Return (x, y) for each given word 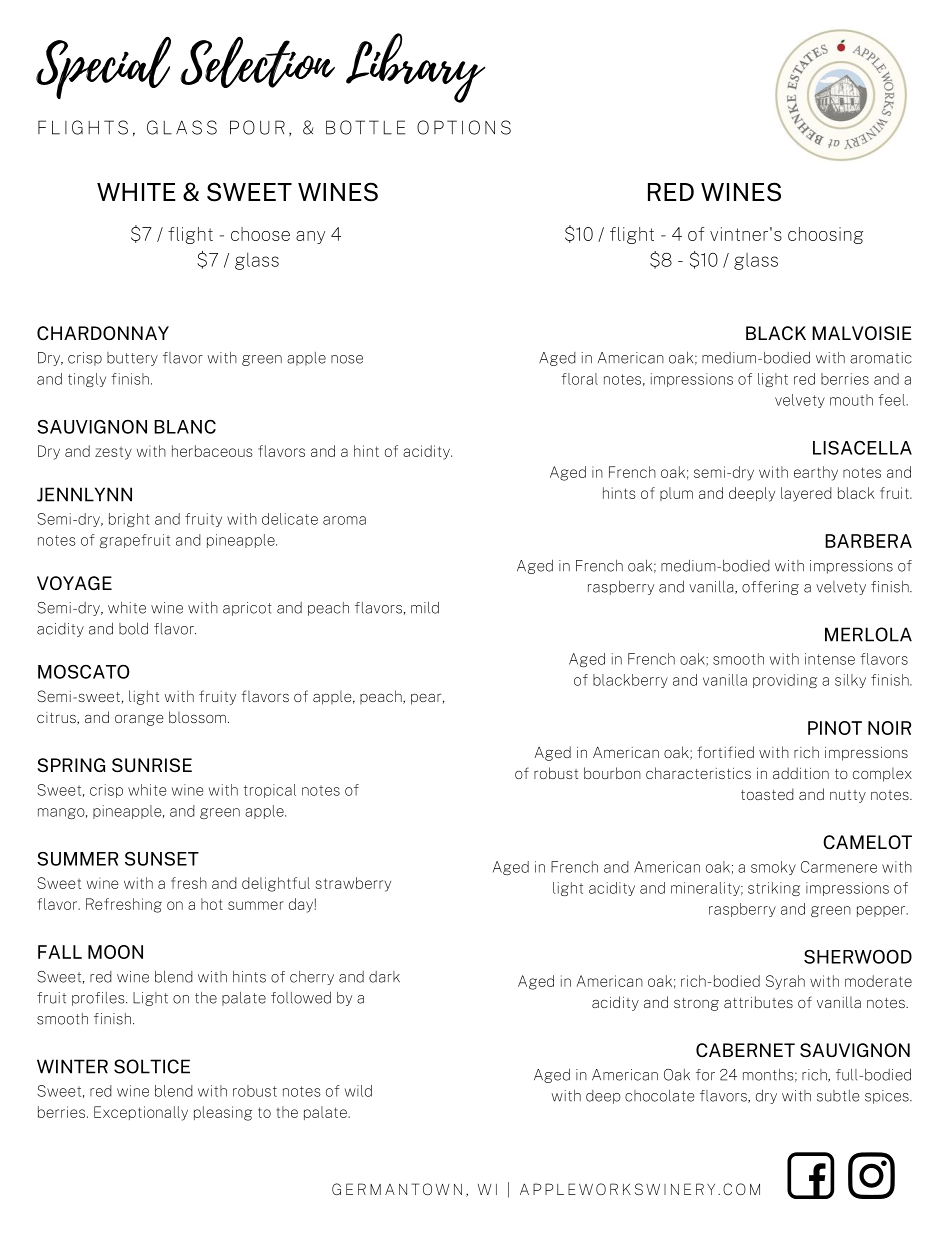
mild (425, 607)
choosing (825, 235)
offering (770, 588)
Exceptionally (141, 1113)
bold (133, 628)
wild (358, 1091)
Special (103, 68)
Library (416, 68)
